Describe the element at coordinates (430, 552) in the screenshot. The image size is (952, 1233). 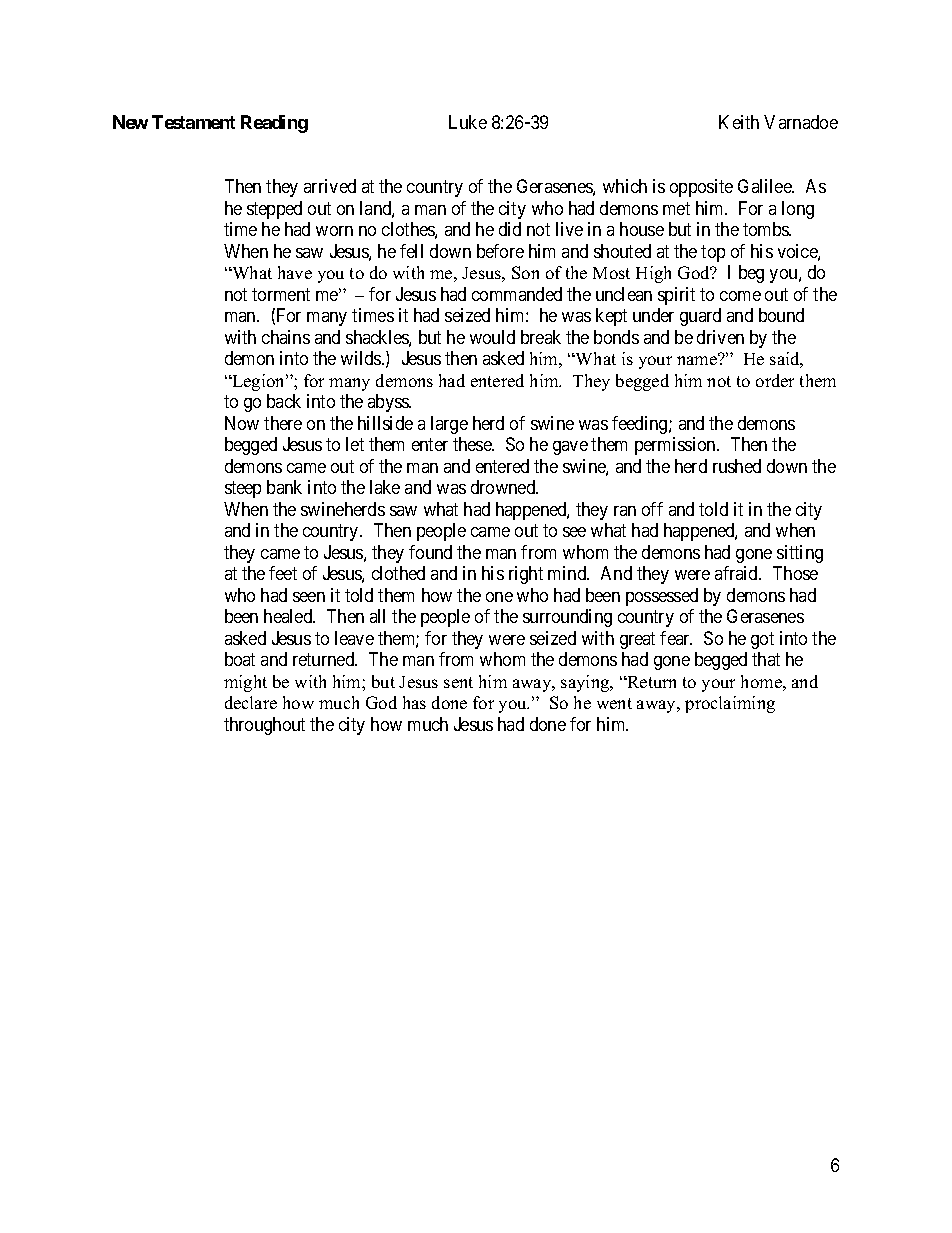
I see `found` at that location.
